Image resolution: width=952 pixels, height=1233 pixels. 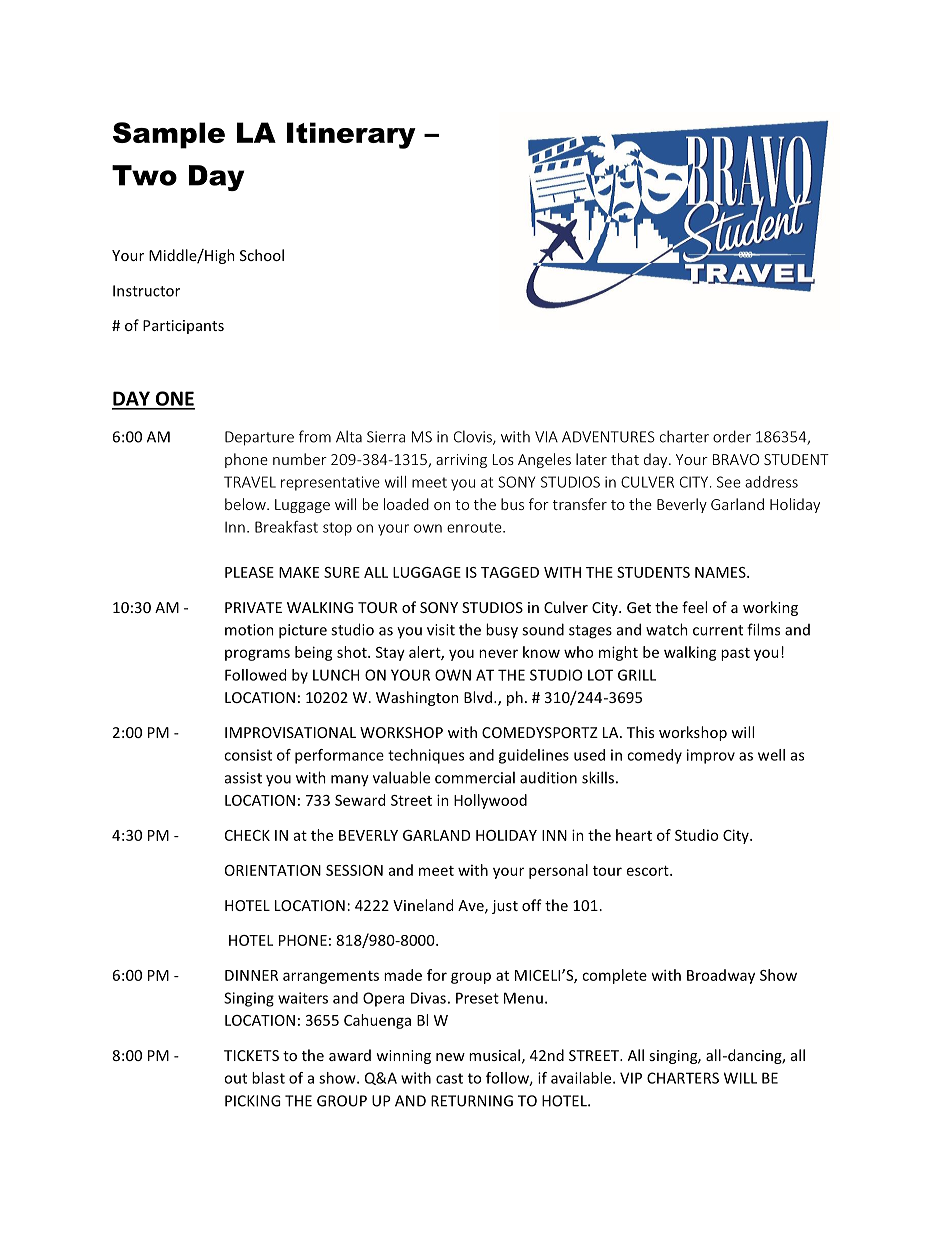 I want to click on feel, so click(x=694, y=607).
